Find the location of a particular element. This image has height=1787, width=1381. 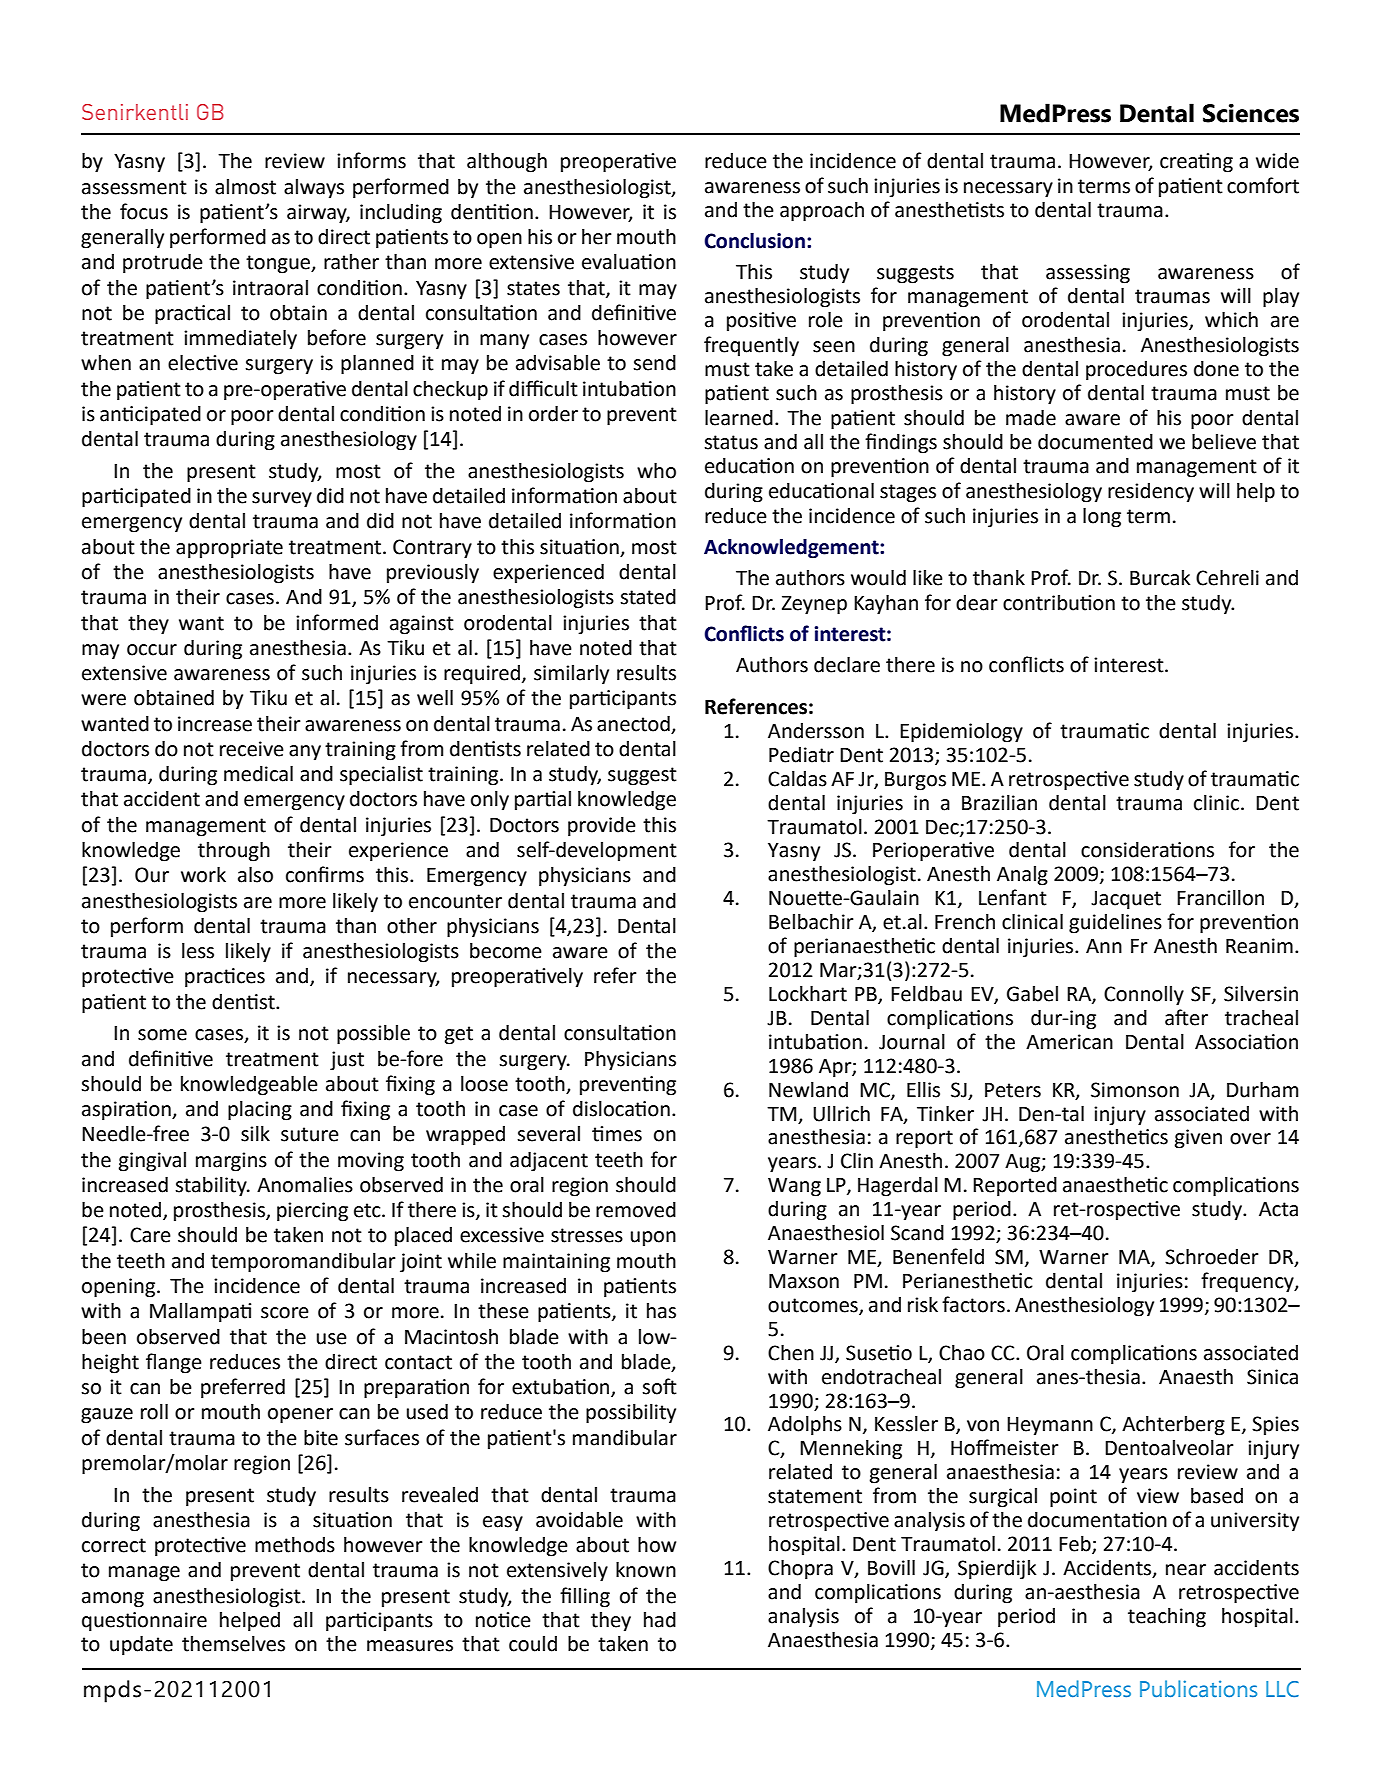

Jacquet is located at coordinates (1126, 900).
